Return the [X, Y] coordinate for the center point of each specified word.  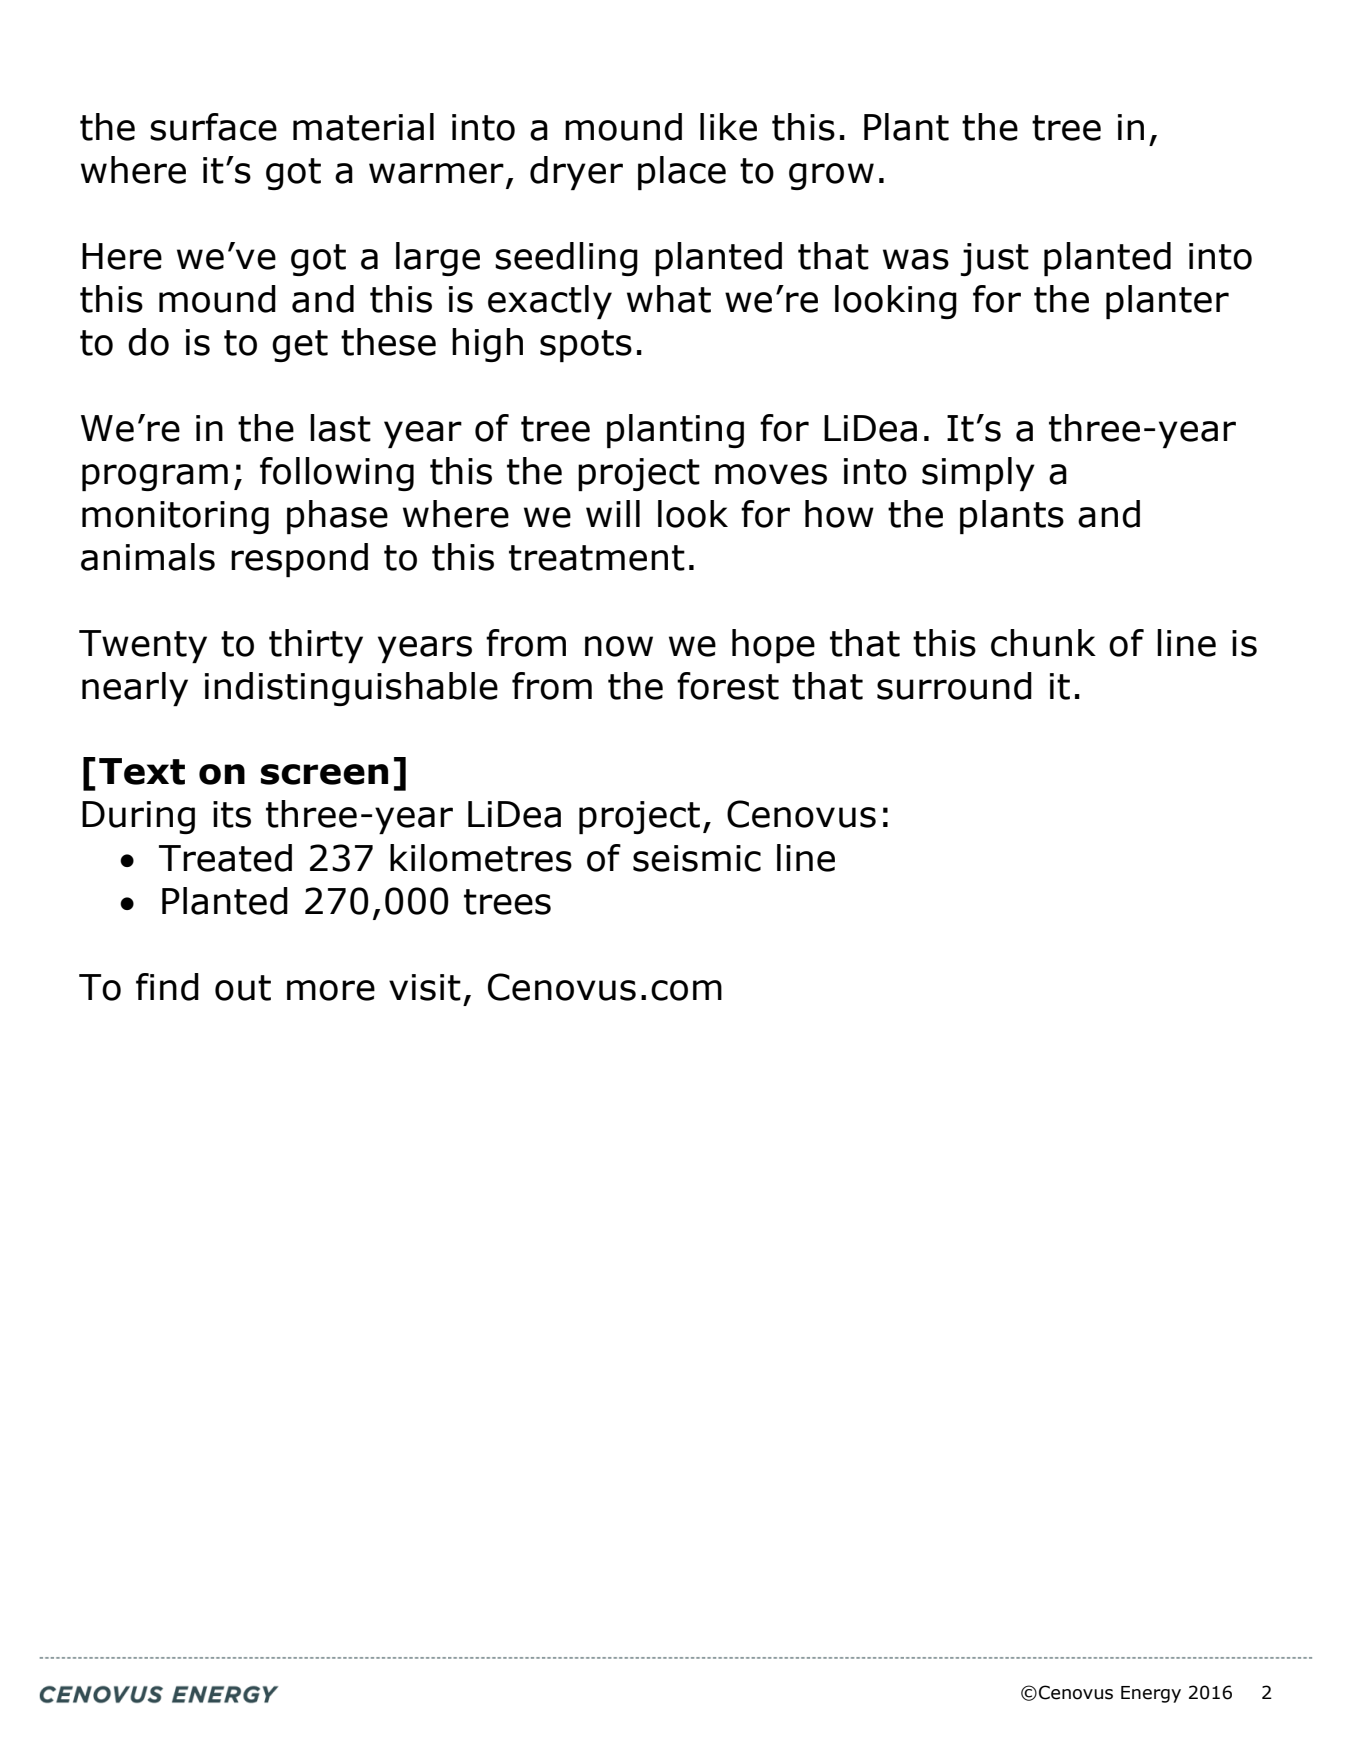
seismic [697, 858]
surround [954, 686]
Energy [1151, 1694]
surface [213, 127]
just [995, 259]
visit [425, 987]
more [331, 990]
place [682, 173]
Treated [225, 858]
